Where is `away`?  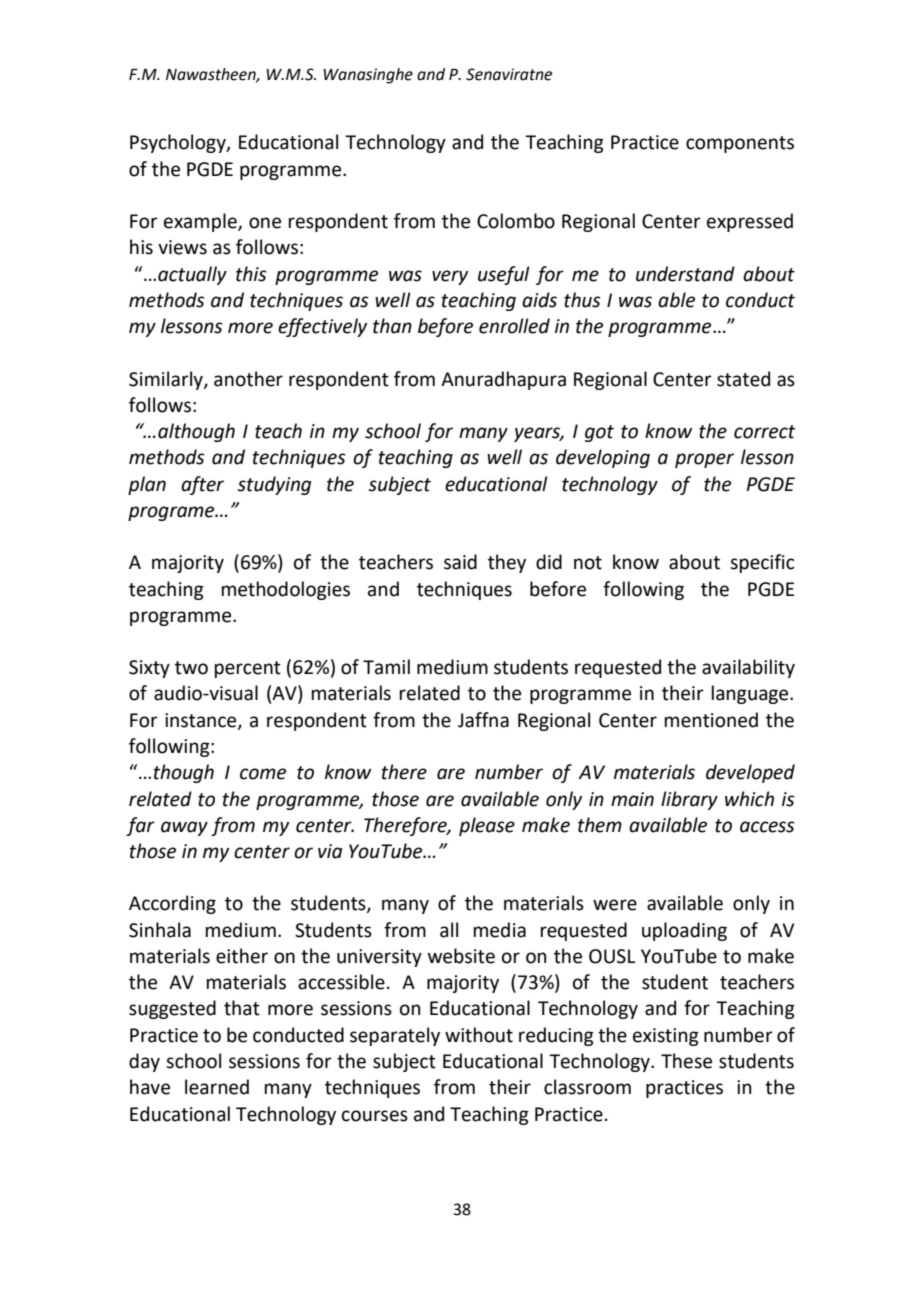 away is located at coordinates (184, 828).
